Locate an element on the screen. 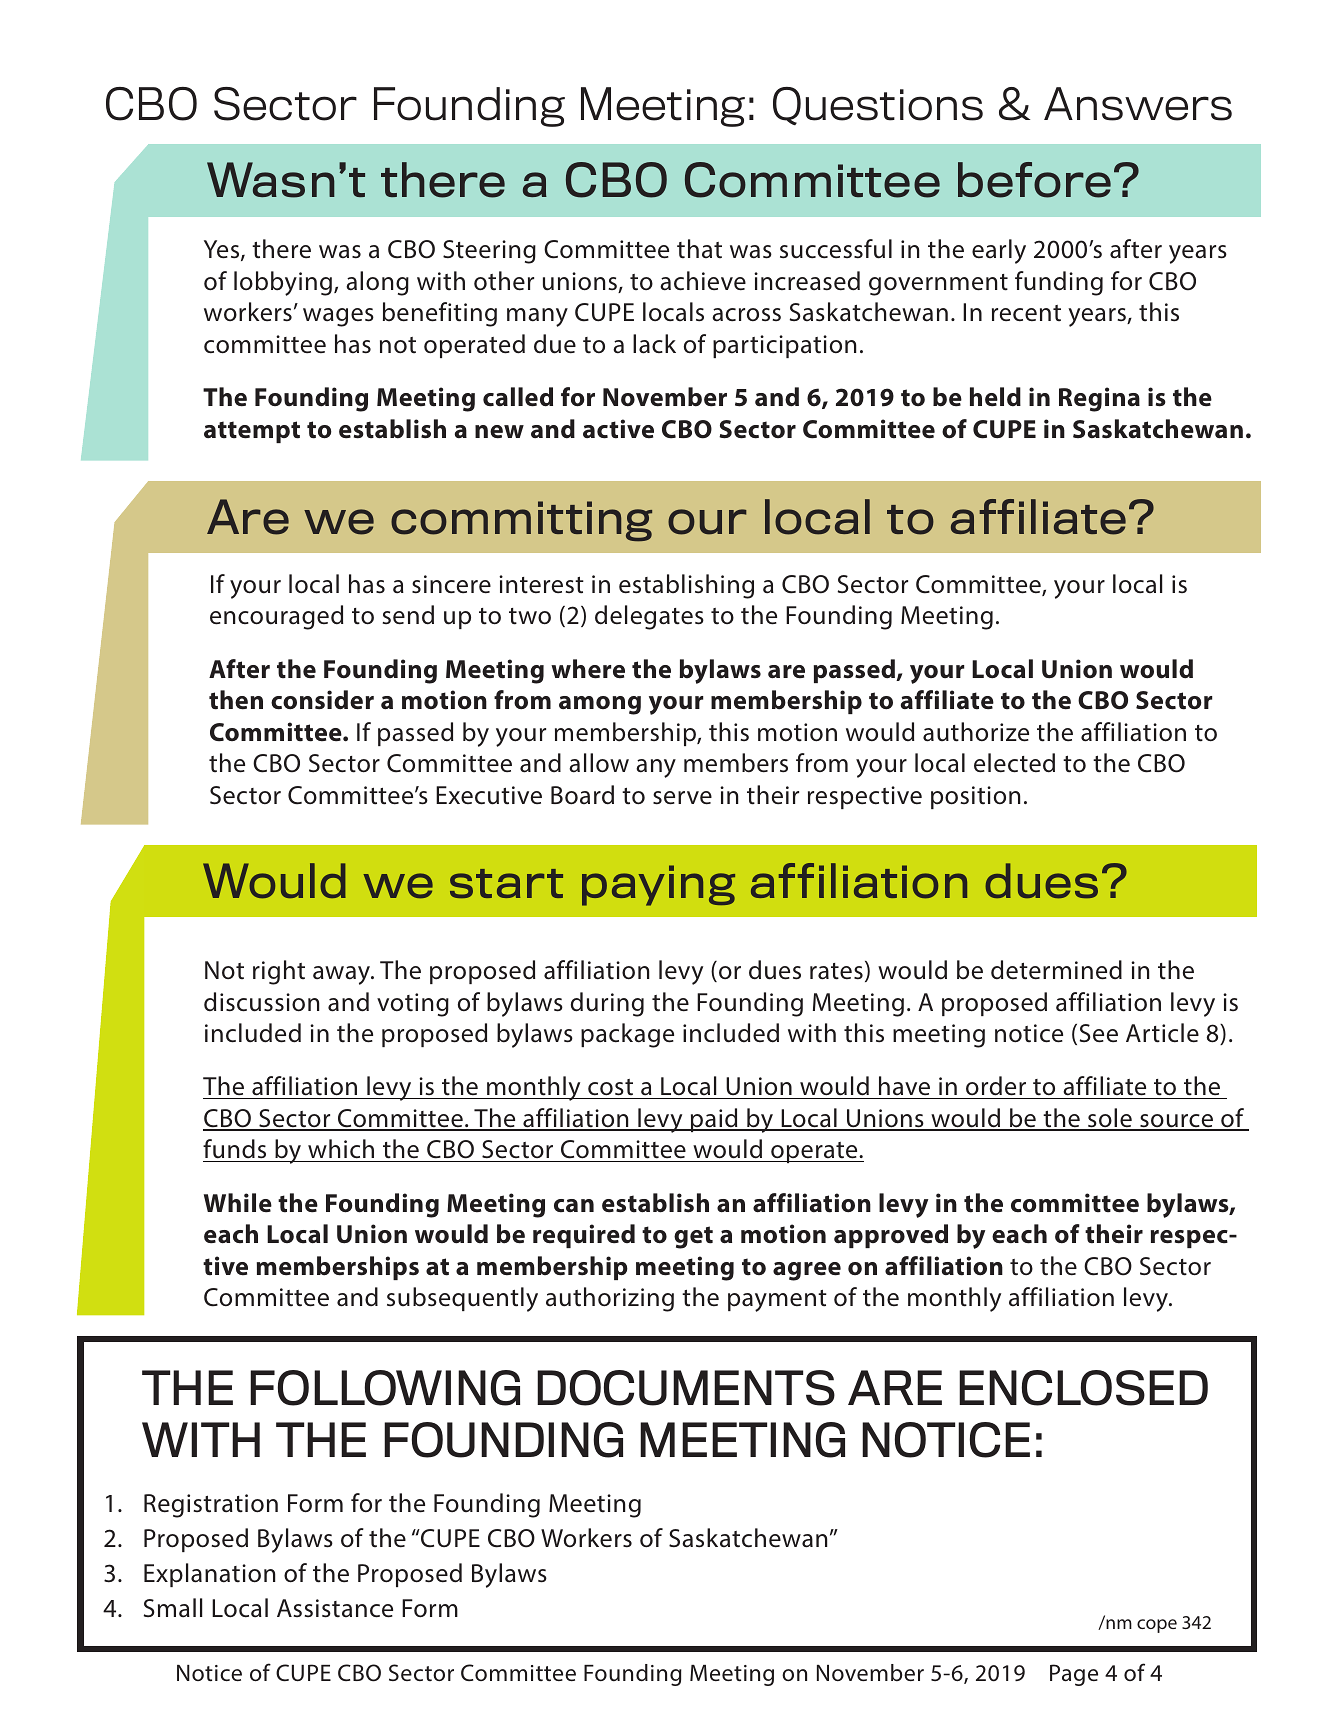 This screenshot has height=1731, width=1338. Assistance is located at coordinates (335, 1608).
